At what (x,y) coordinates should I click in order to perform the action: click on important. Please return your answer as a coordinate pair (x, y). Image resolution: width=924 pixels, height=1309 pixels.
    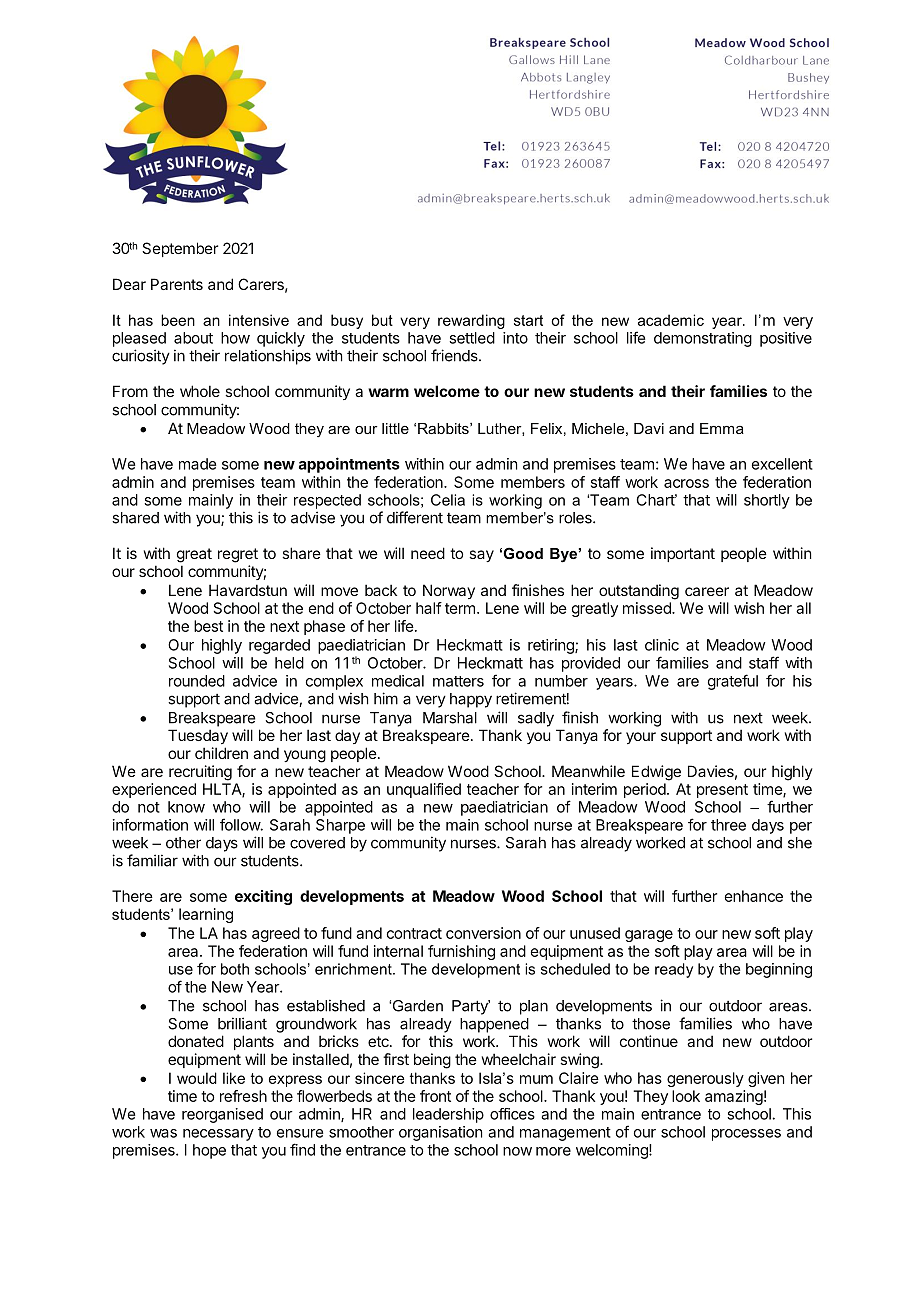
    Looking at the image, I should click on (683, 554).
